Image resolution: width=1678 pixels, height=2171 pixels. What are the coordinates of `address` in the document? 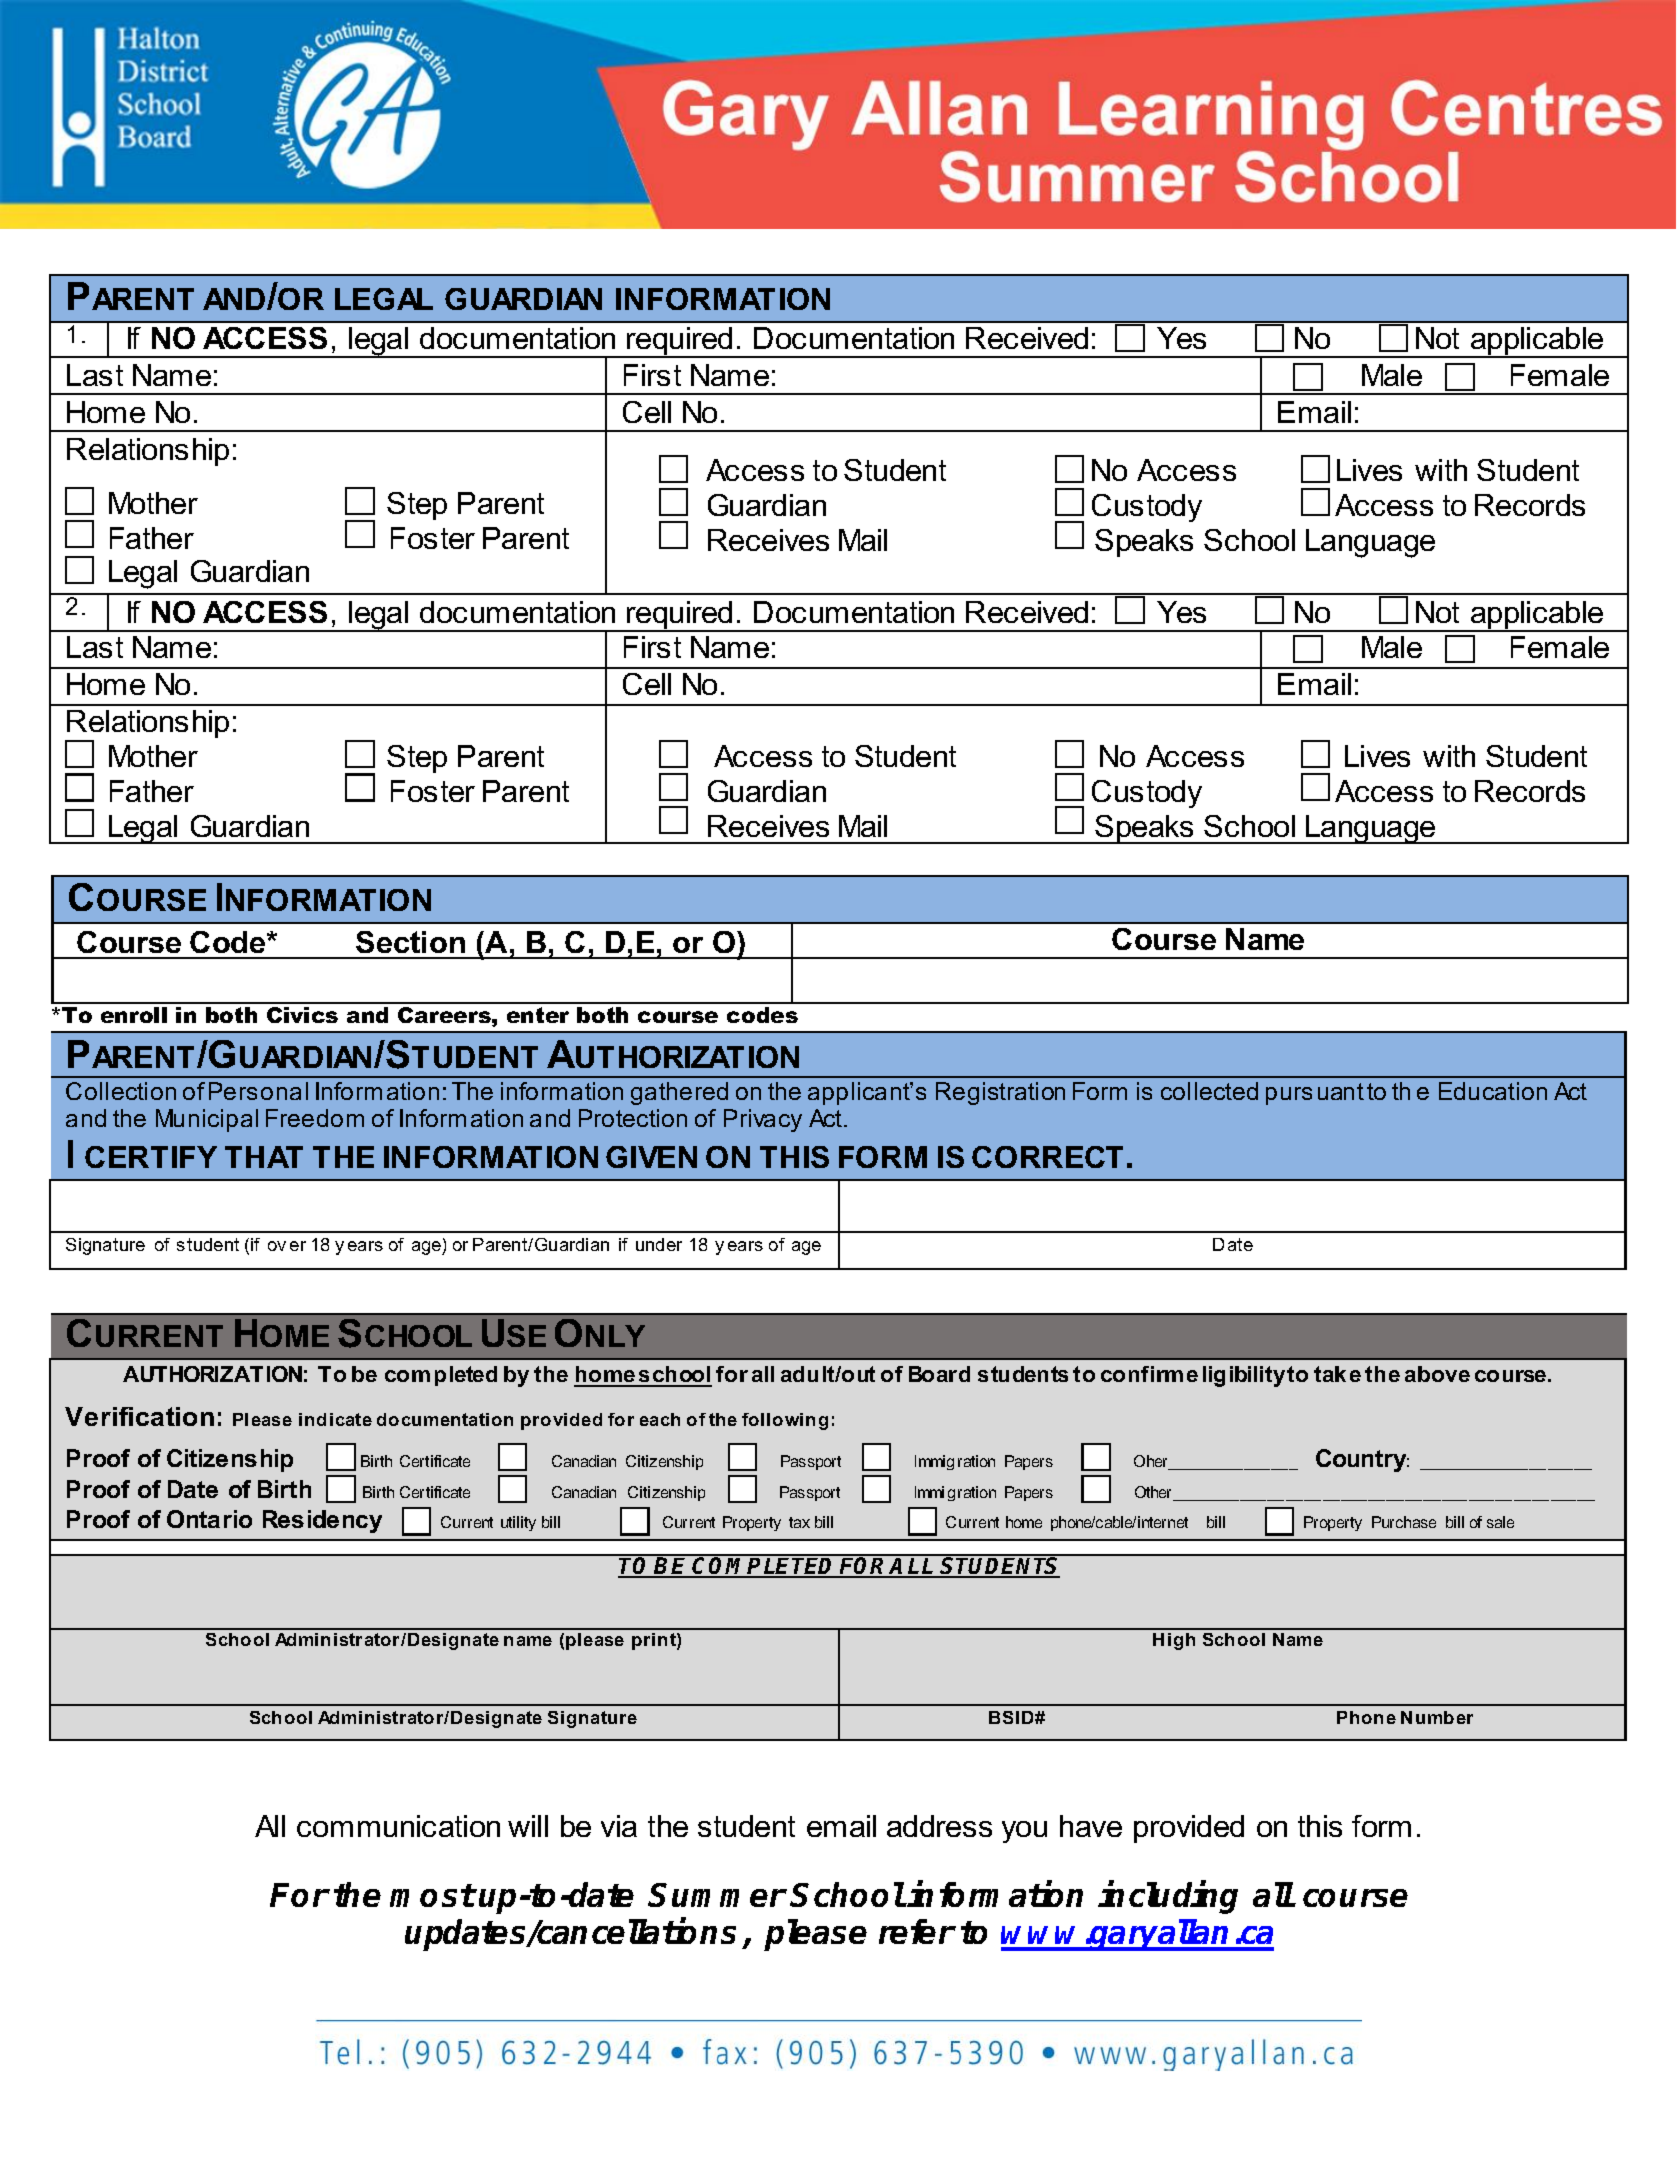 It's located at (939, 1826).
